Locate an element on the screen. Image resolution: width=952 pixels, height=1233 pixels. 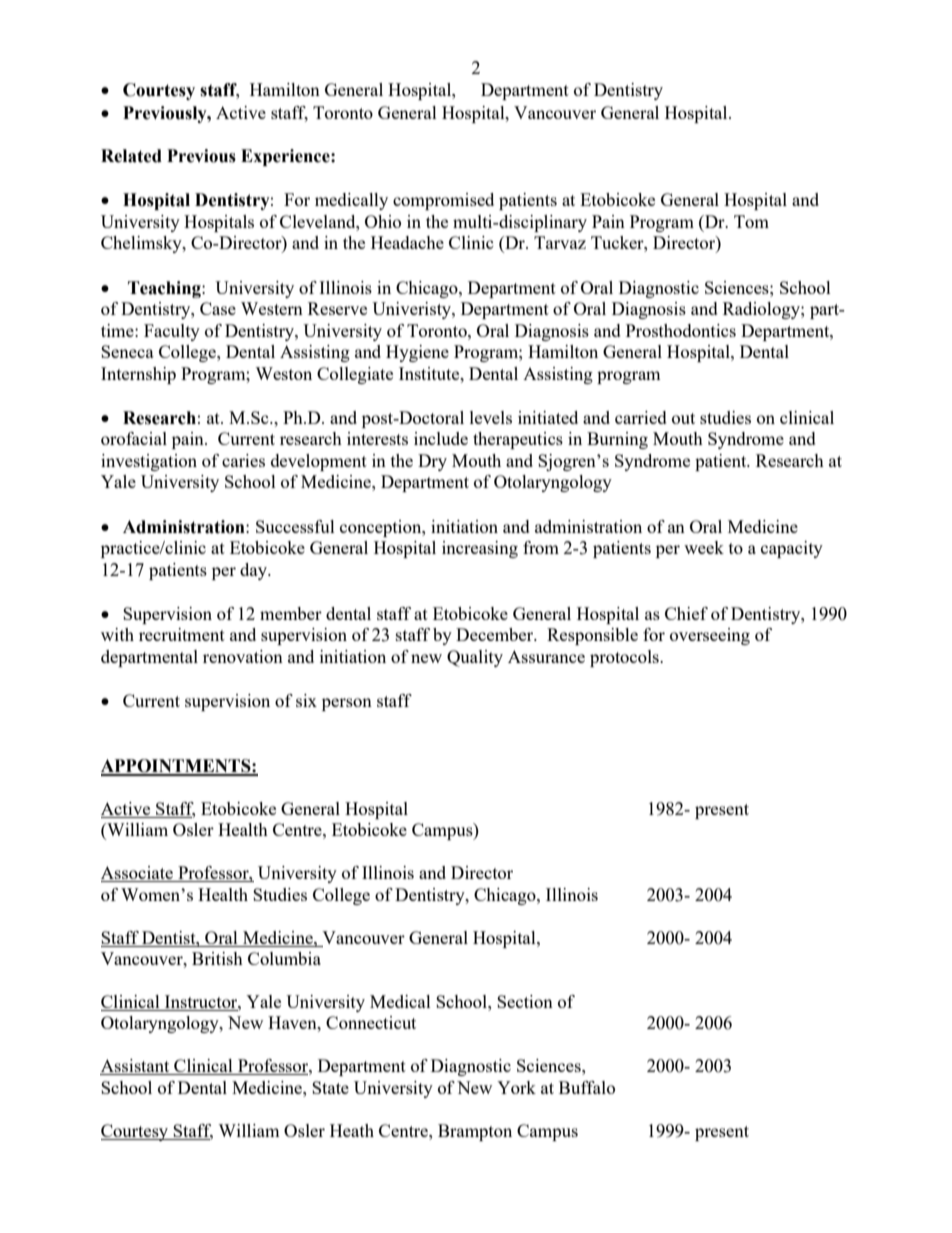
Quality is located at coordinates (475, 658).
